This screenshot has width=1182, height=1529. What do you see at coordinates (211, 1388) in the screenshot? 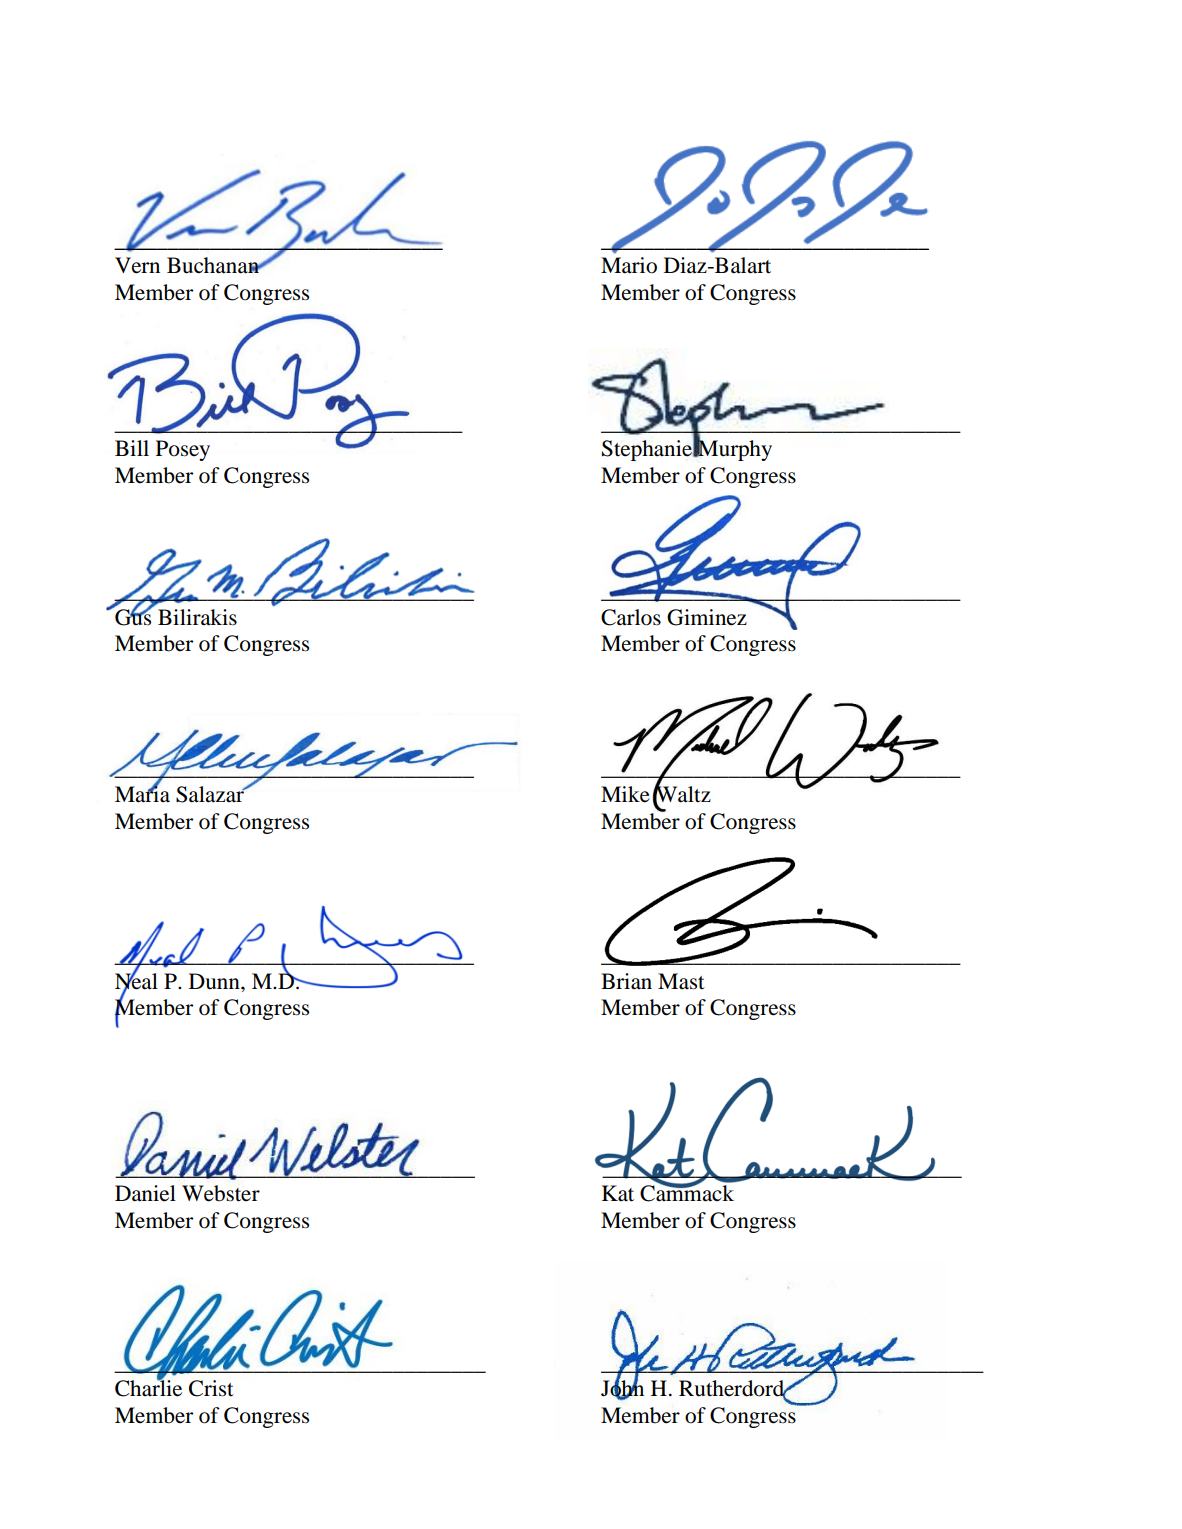
I see `Crist` at bounding box center [211, 1388].
